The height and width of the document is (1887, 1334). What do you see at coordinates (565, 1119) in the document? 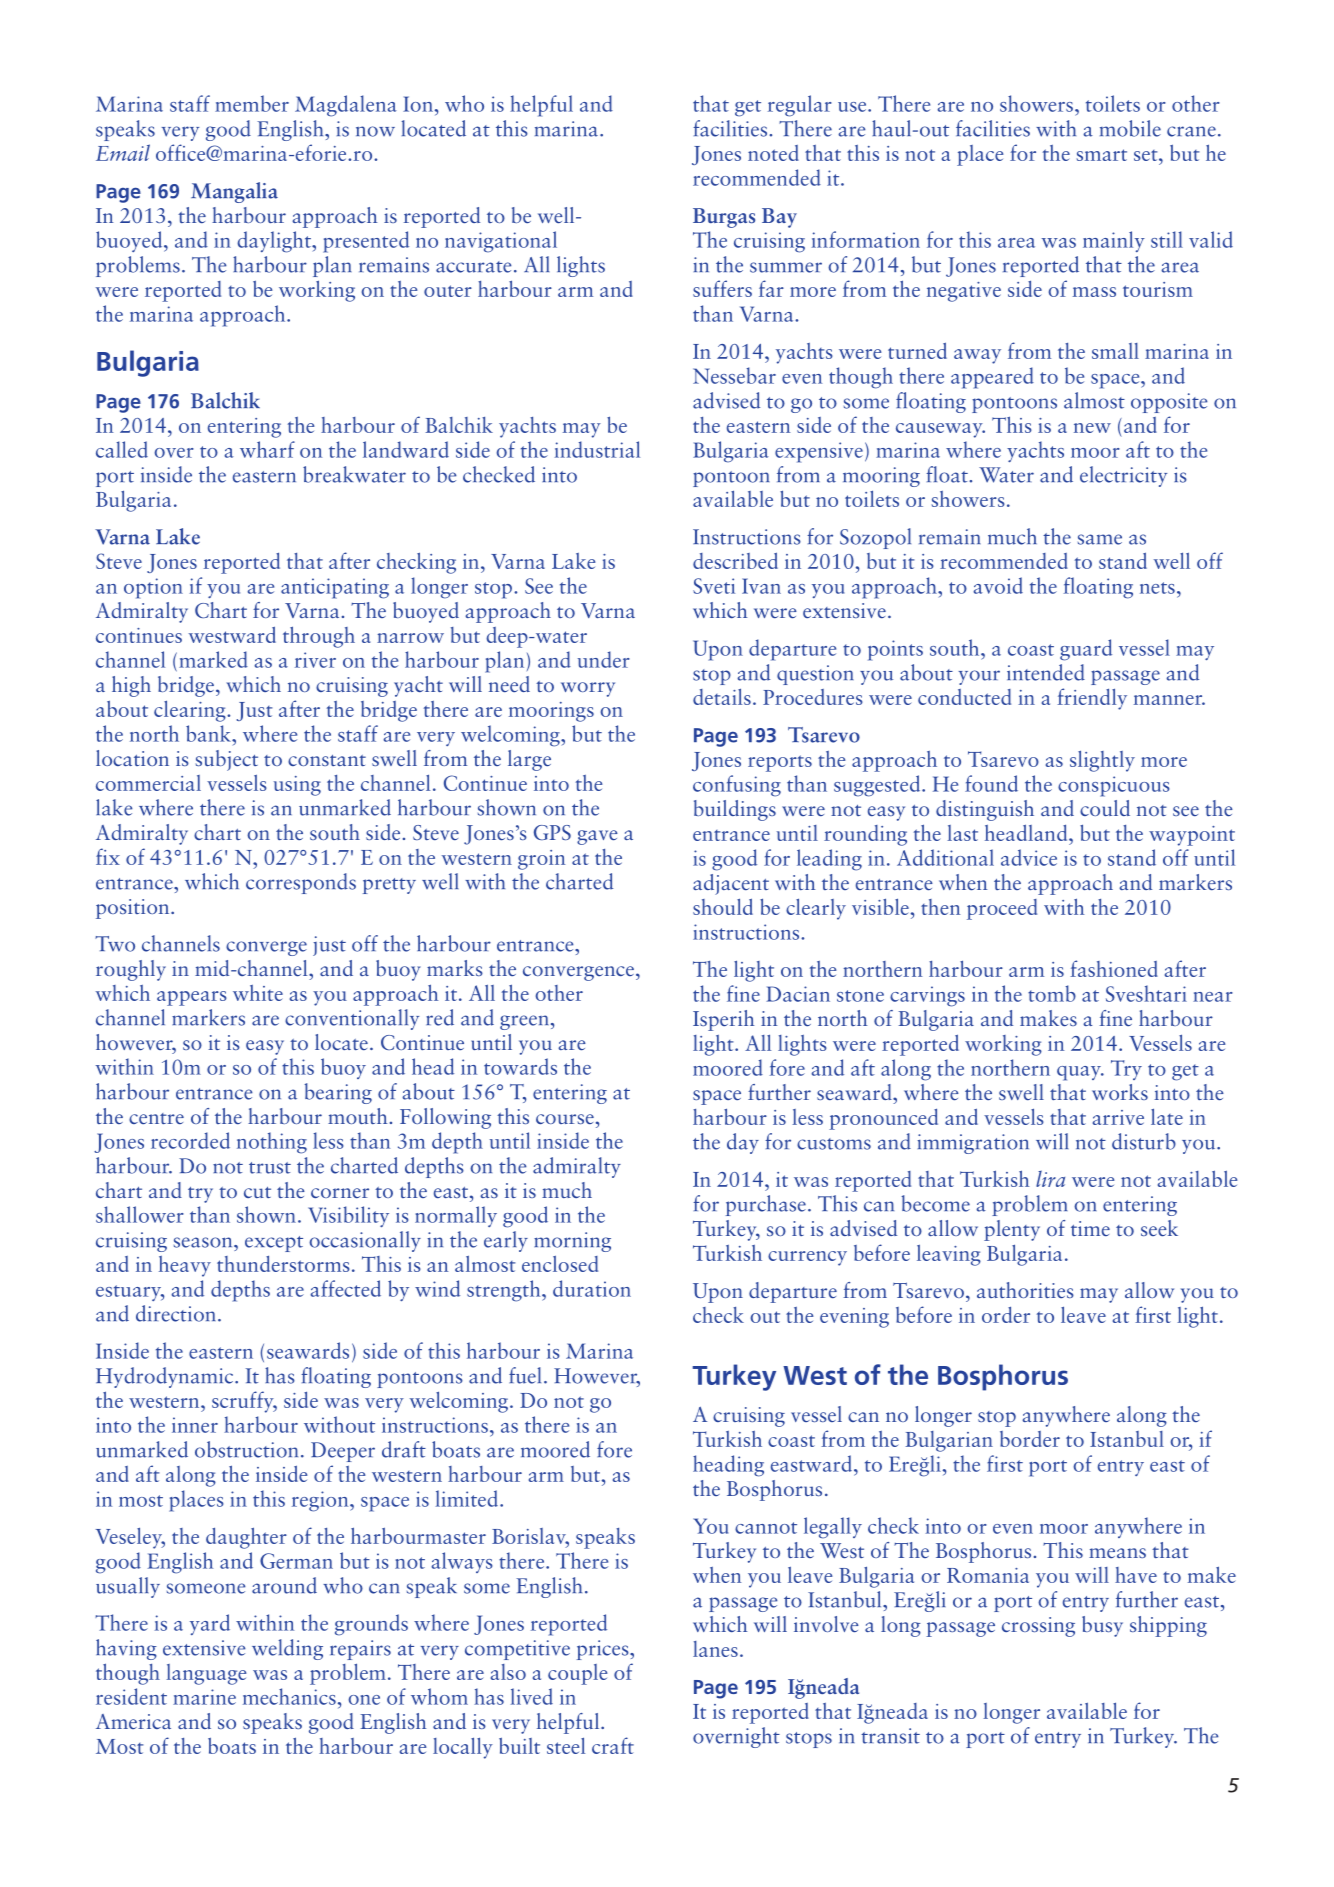
I see `course` at bounding box center [565, 1119].
